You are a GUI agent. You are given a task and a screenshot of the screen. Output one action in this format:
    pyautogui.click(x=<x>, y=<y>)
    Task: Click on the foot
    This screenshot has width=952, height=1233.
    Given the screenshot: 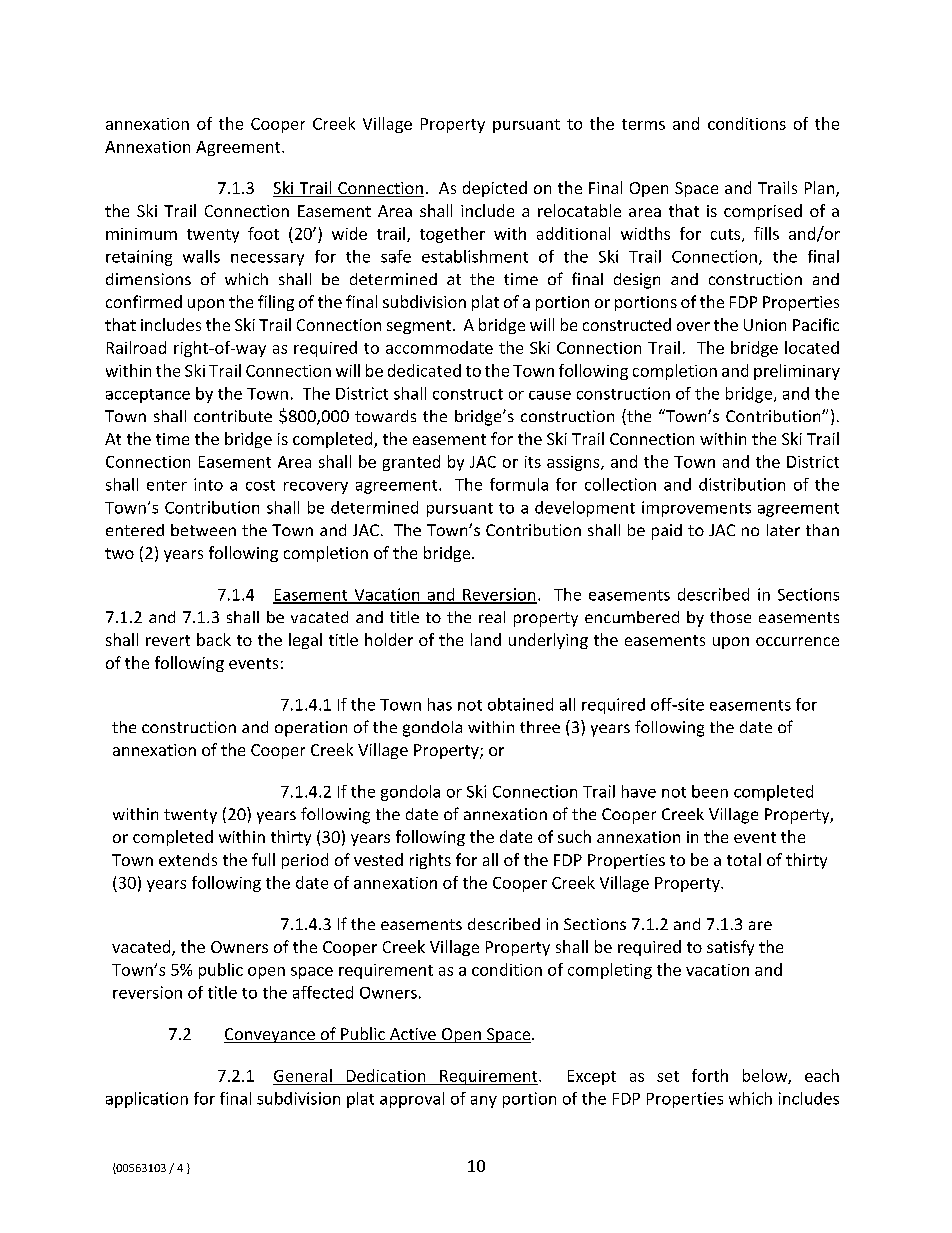 What is the action you would take?
    pyautogui.click(x=263, y=233)
